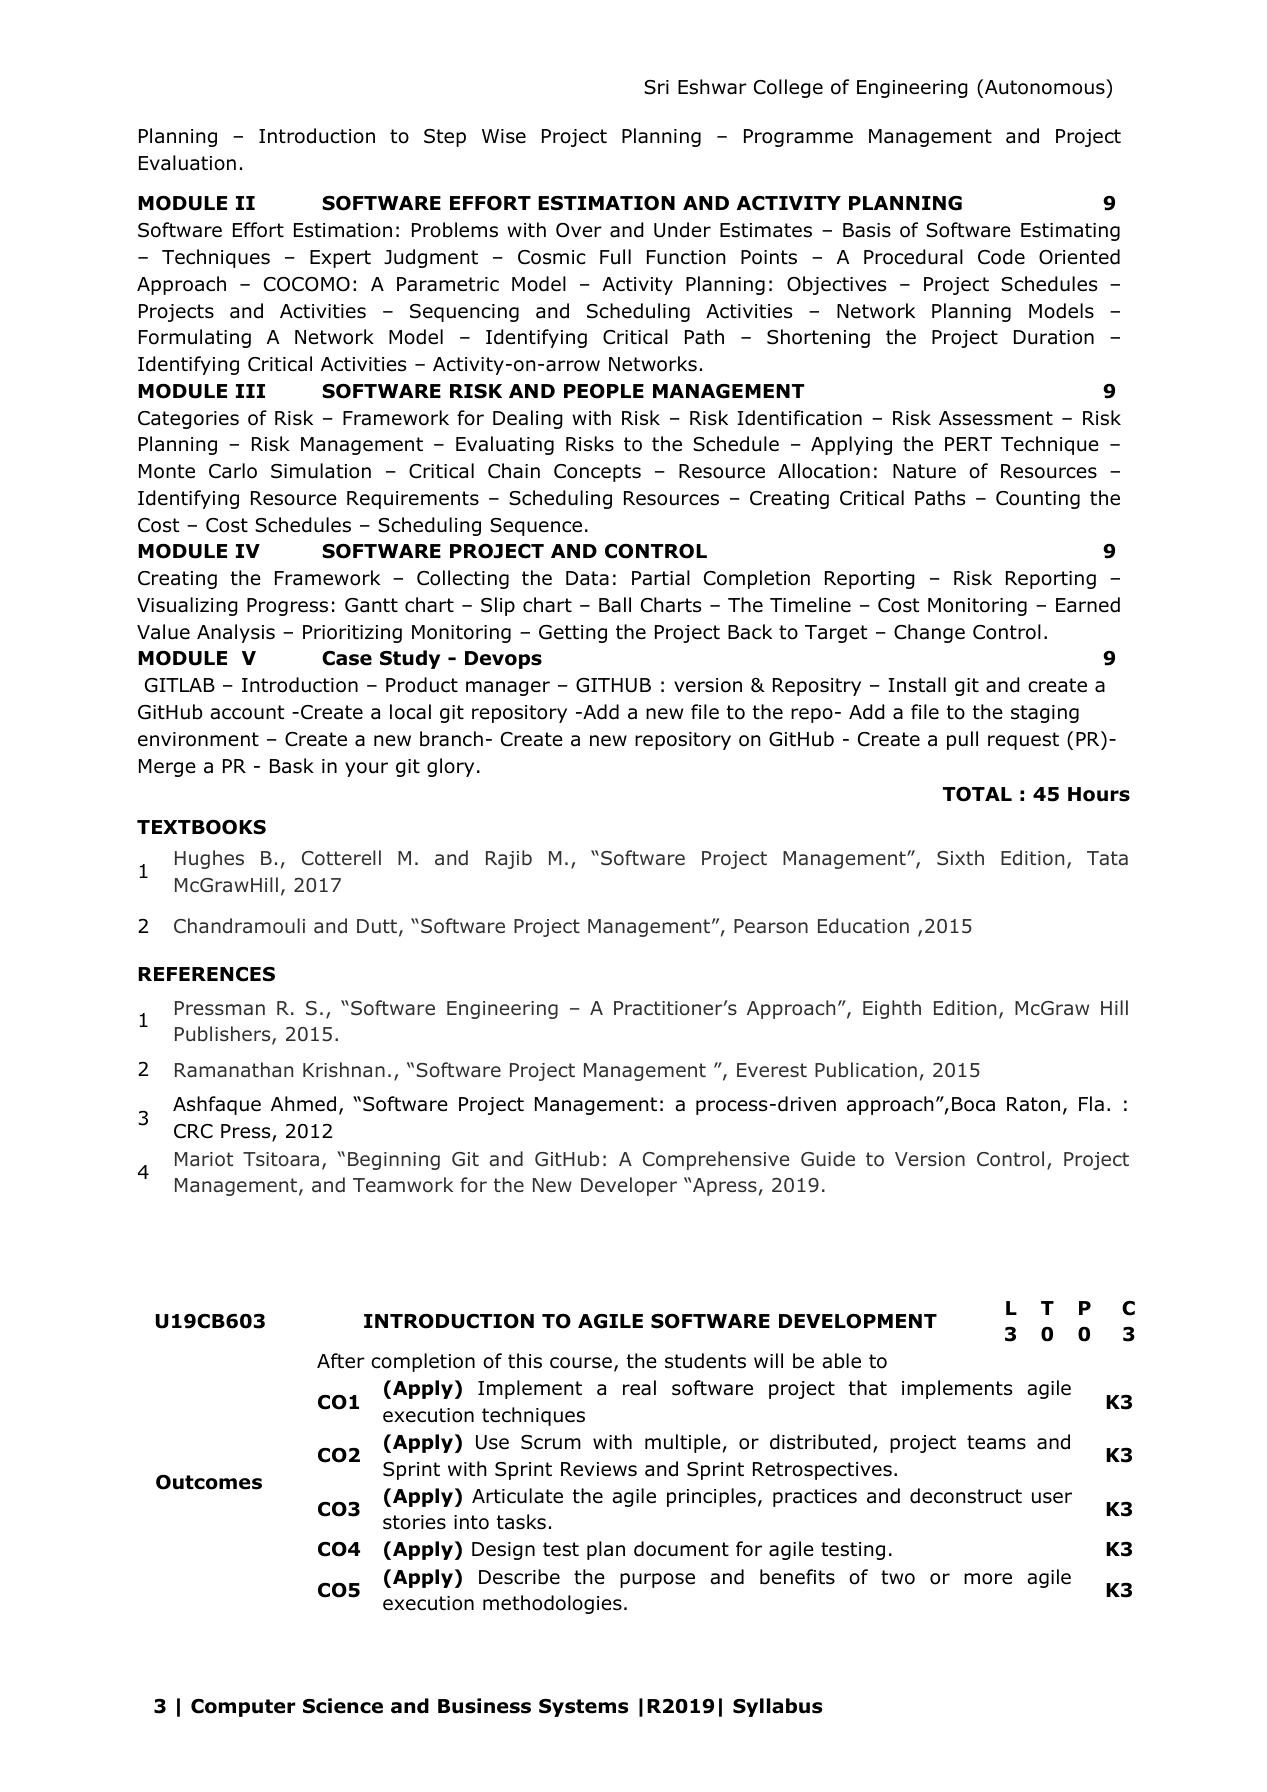 The width and height of the document is (1267, 1792). What do you see at coordinates (1046, 87) in the document?
I see `Autonomous` at bounding box center [1046, 87].
